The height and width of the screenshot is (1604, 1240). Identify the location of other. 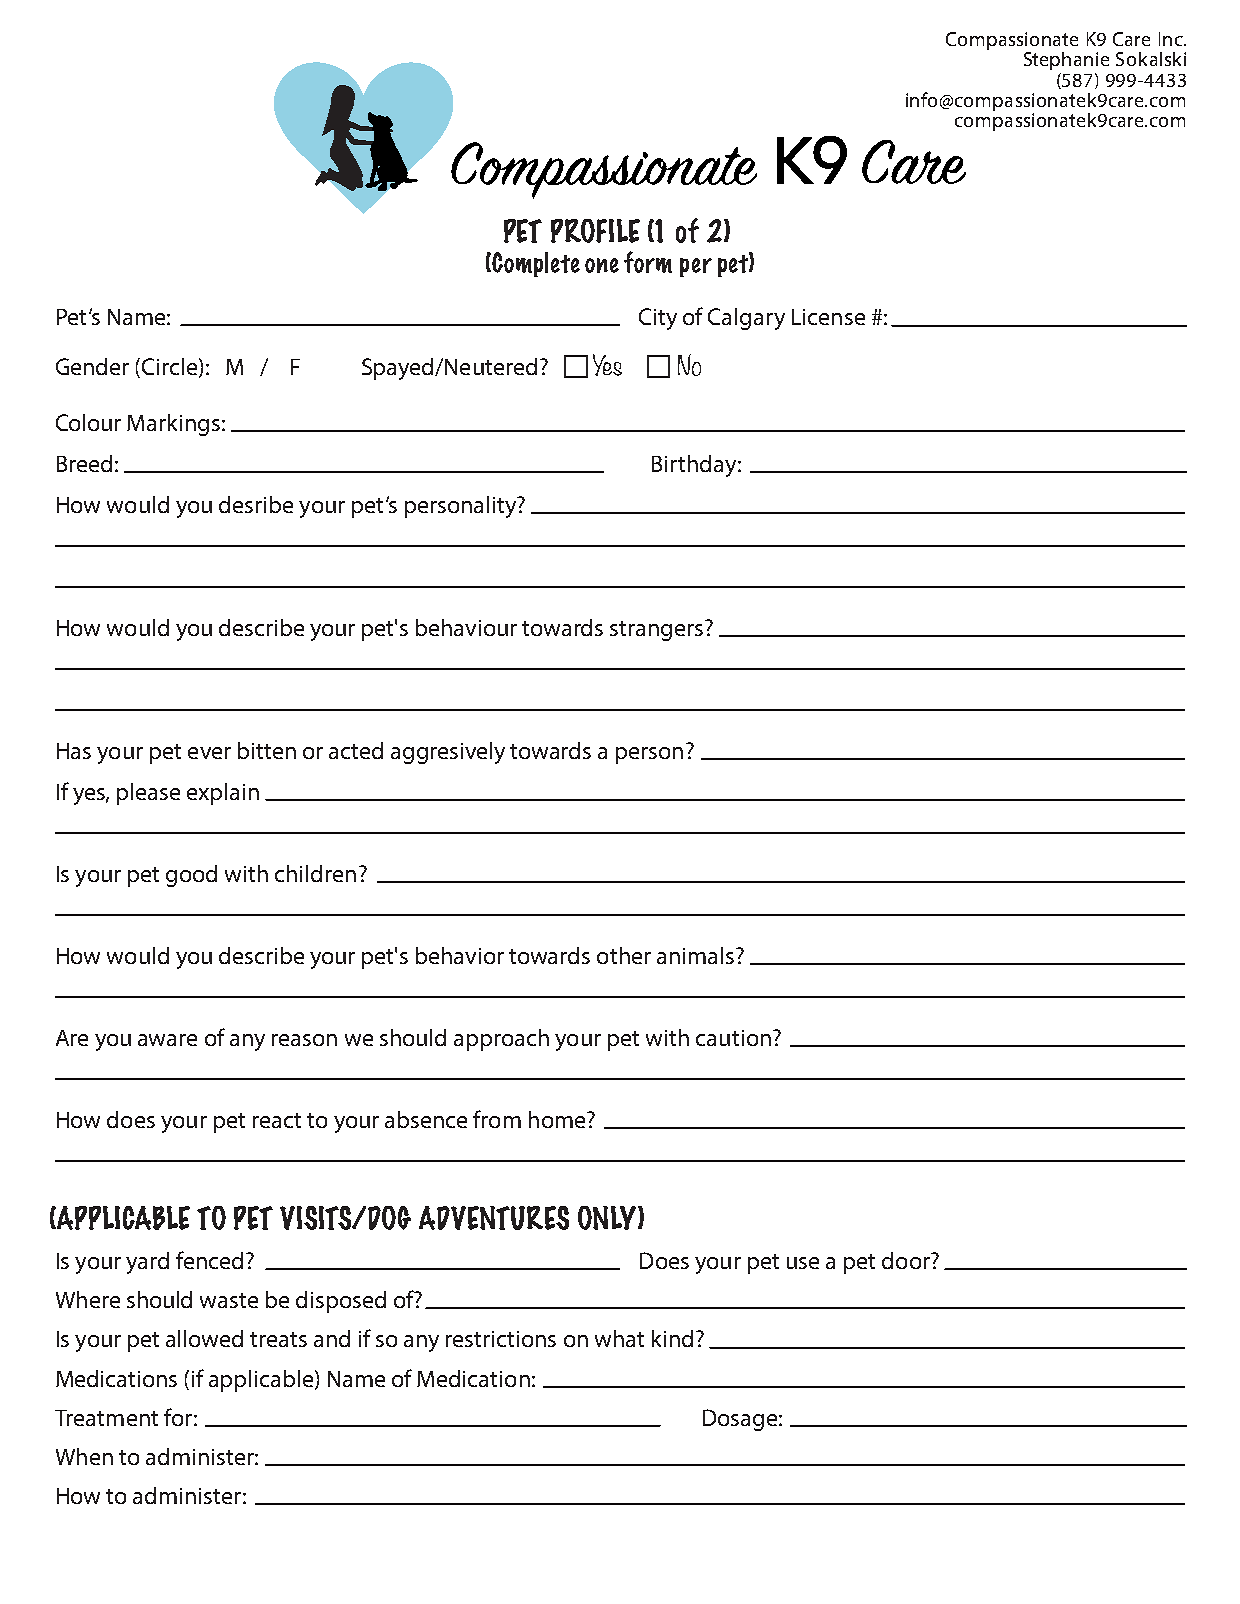
(624, 955).
